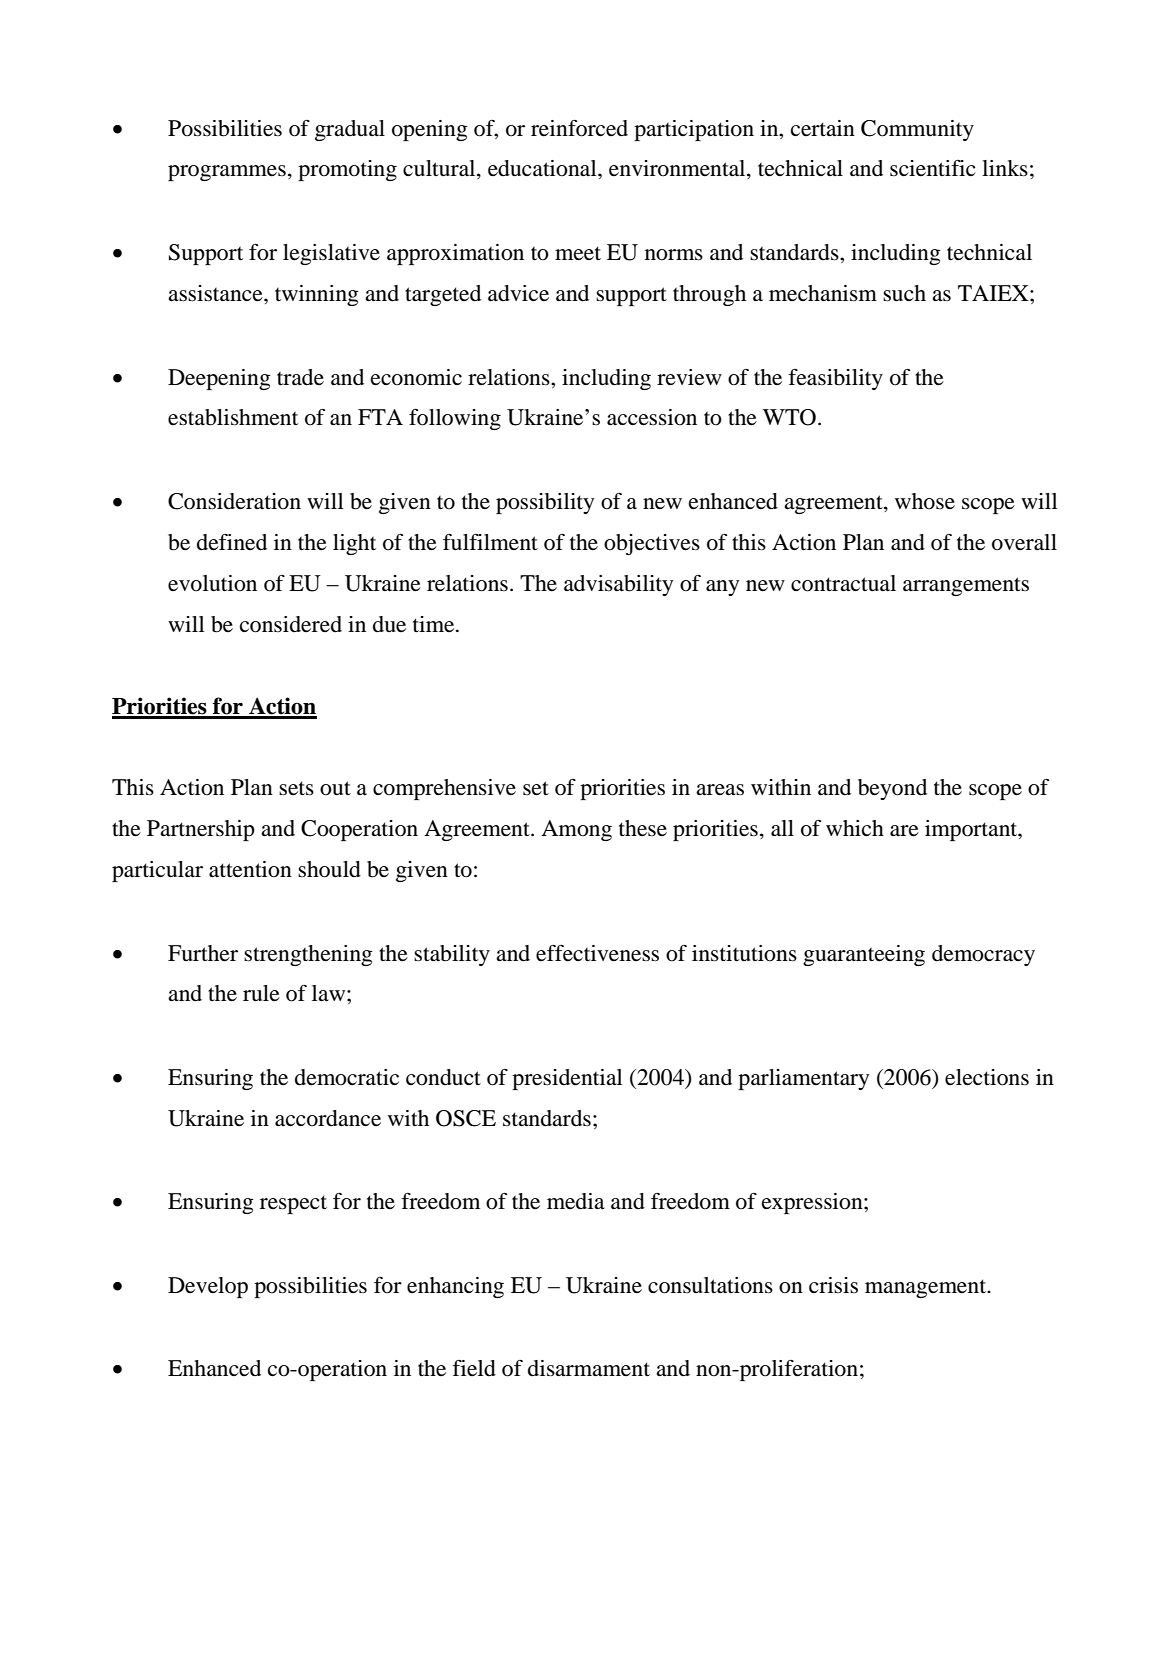 The height and width of the page is (1664, 1176). I want to click on sets, so click(296, 788).
